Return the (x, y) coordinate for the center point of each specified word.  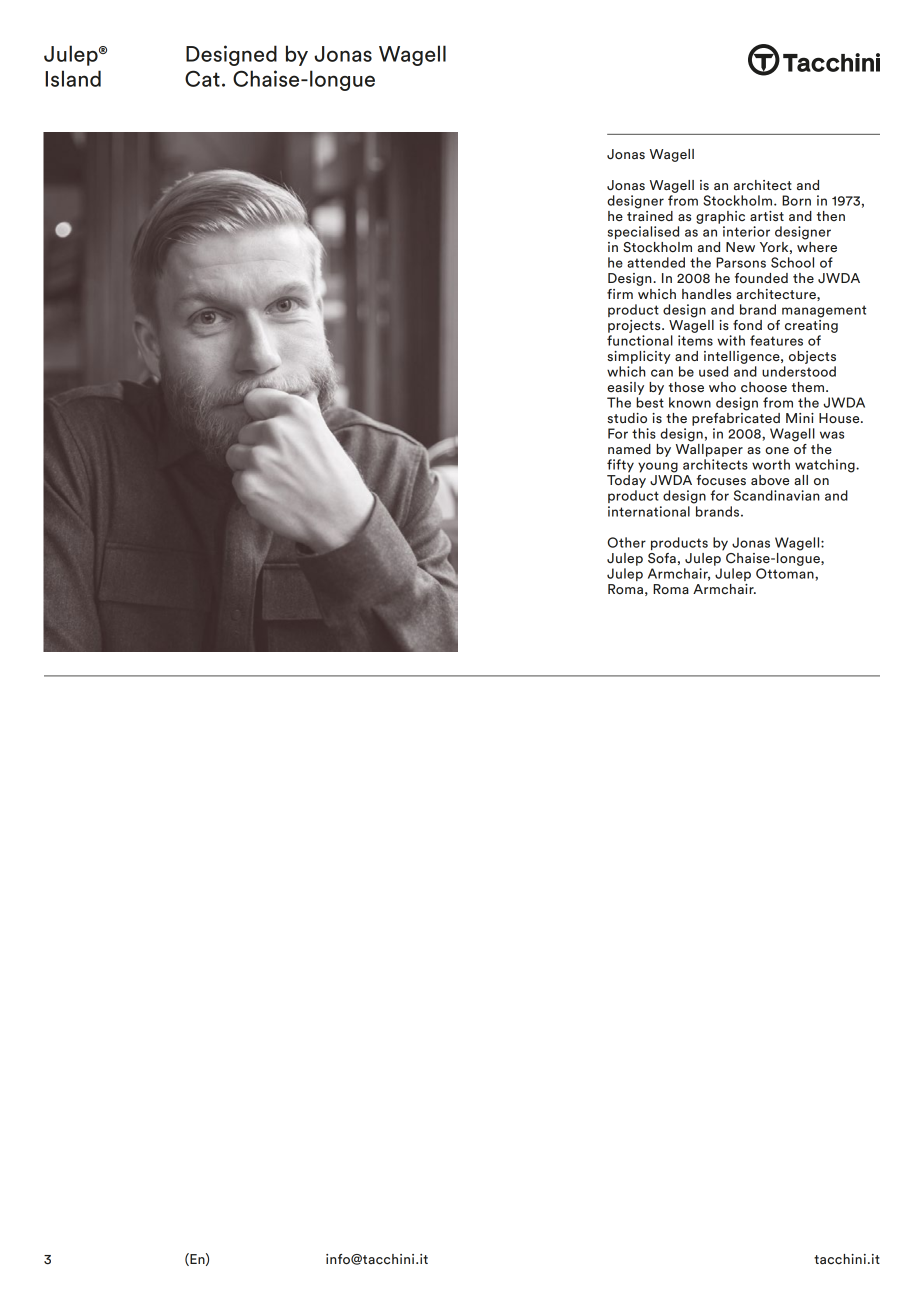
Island (73, 78)
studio (627, 418)
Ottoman (786, 573)
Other (626, 542)
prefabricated (736, 418)
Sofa (662, 558)
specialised (643, 232)
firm (620, 294)
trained (650, 214)
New (740, 247)
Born (796, 200)
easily (625, 388)
